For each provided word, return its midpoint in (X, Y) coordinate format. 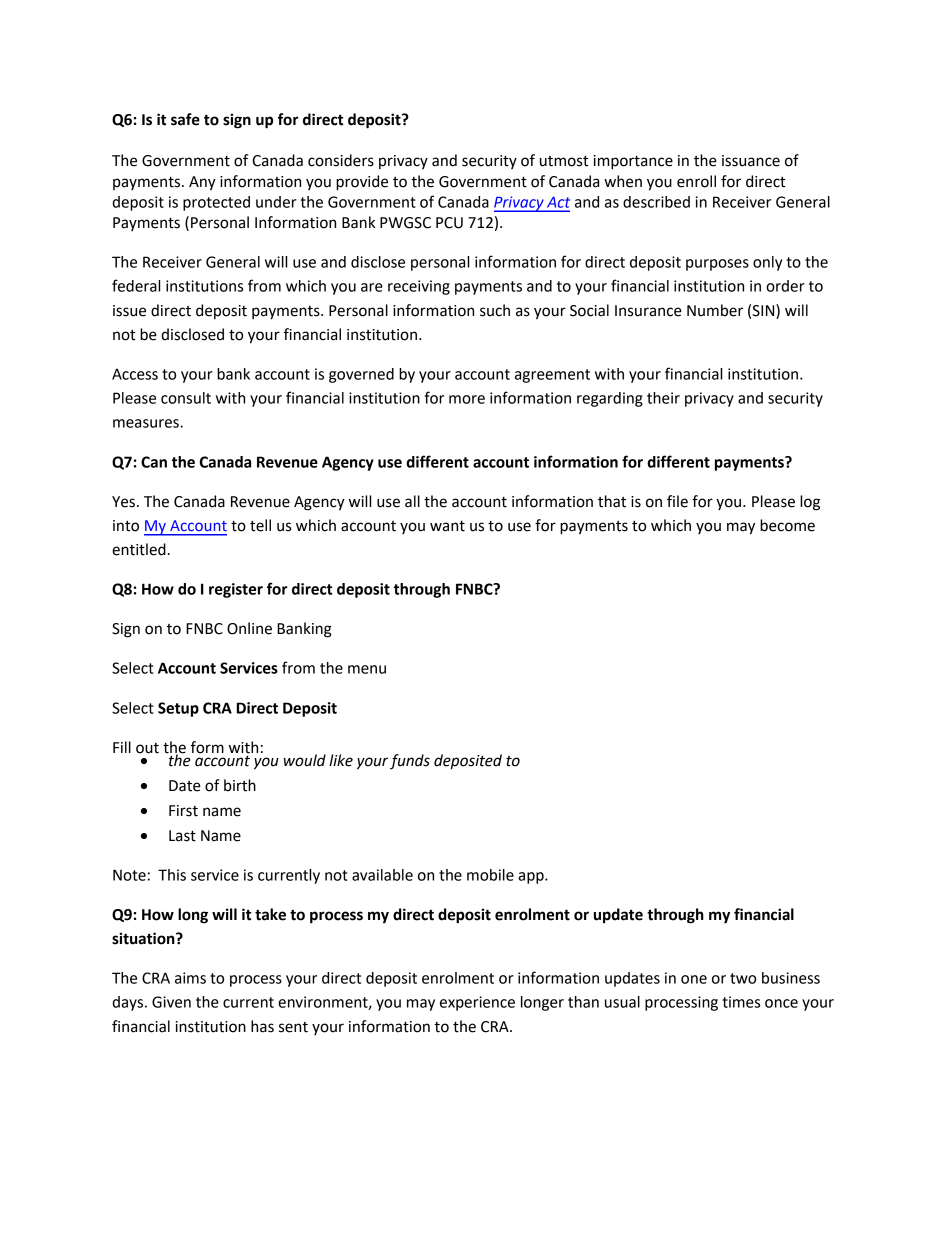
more (467, 399)
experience (477, 1003)
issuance (751, 161)
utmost (564, 161)
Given (171, 1002)
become (787, 525)
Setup (178, 709)
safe (185, 119)
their (663, 398)
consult (186, 398)
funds (410, 761)
